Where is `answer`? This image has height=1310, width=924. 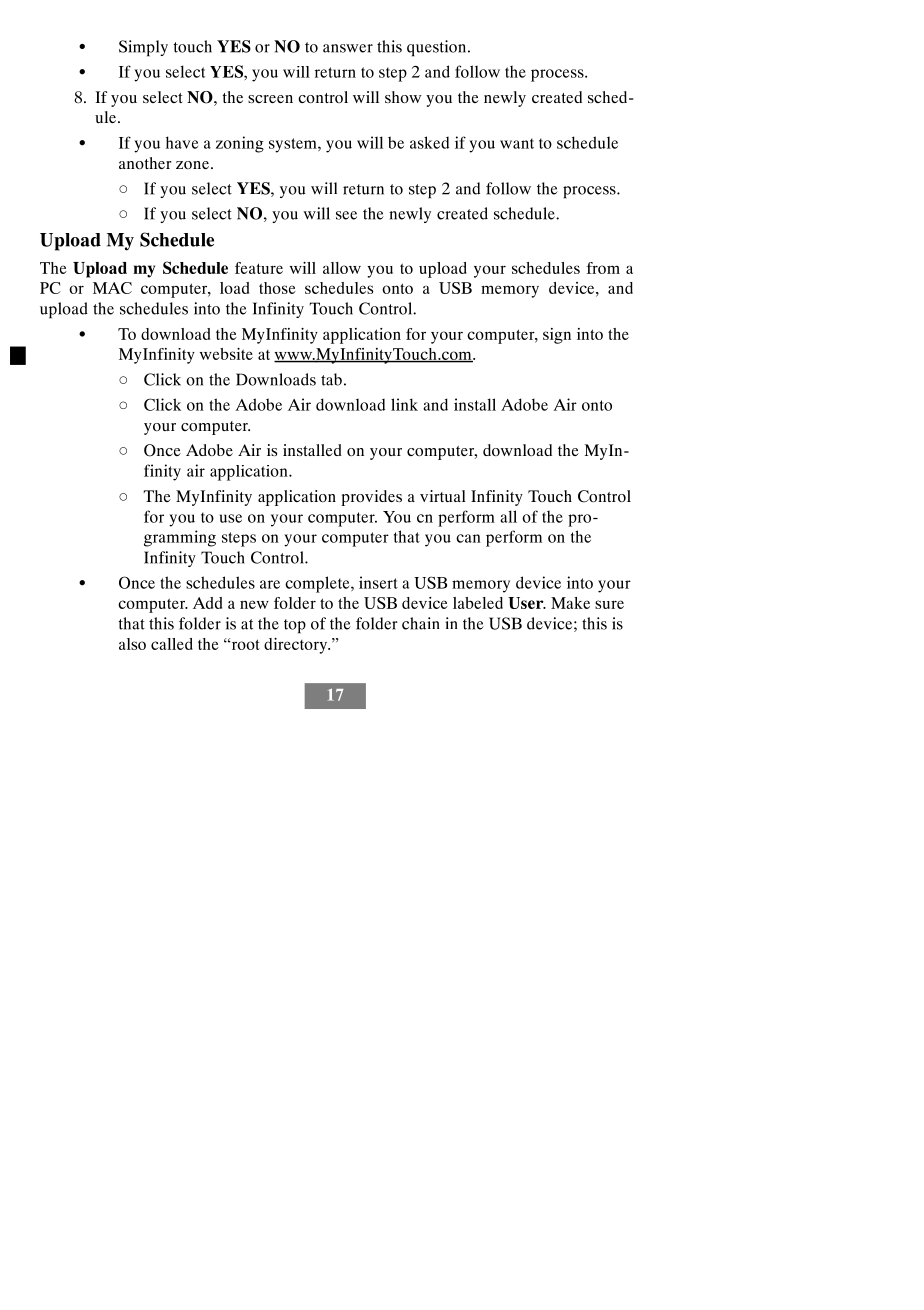
answer is located at coordinates (348, 48).
